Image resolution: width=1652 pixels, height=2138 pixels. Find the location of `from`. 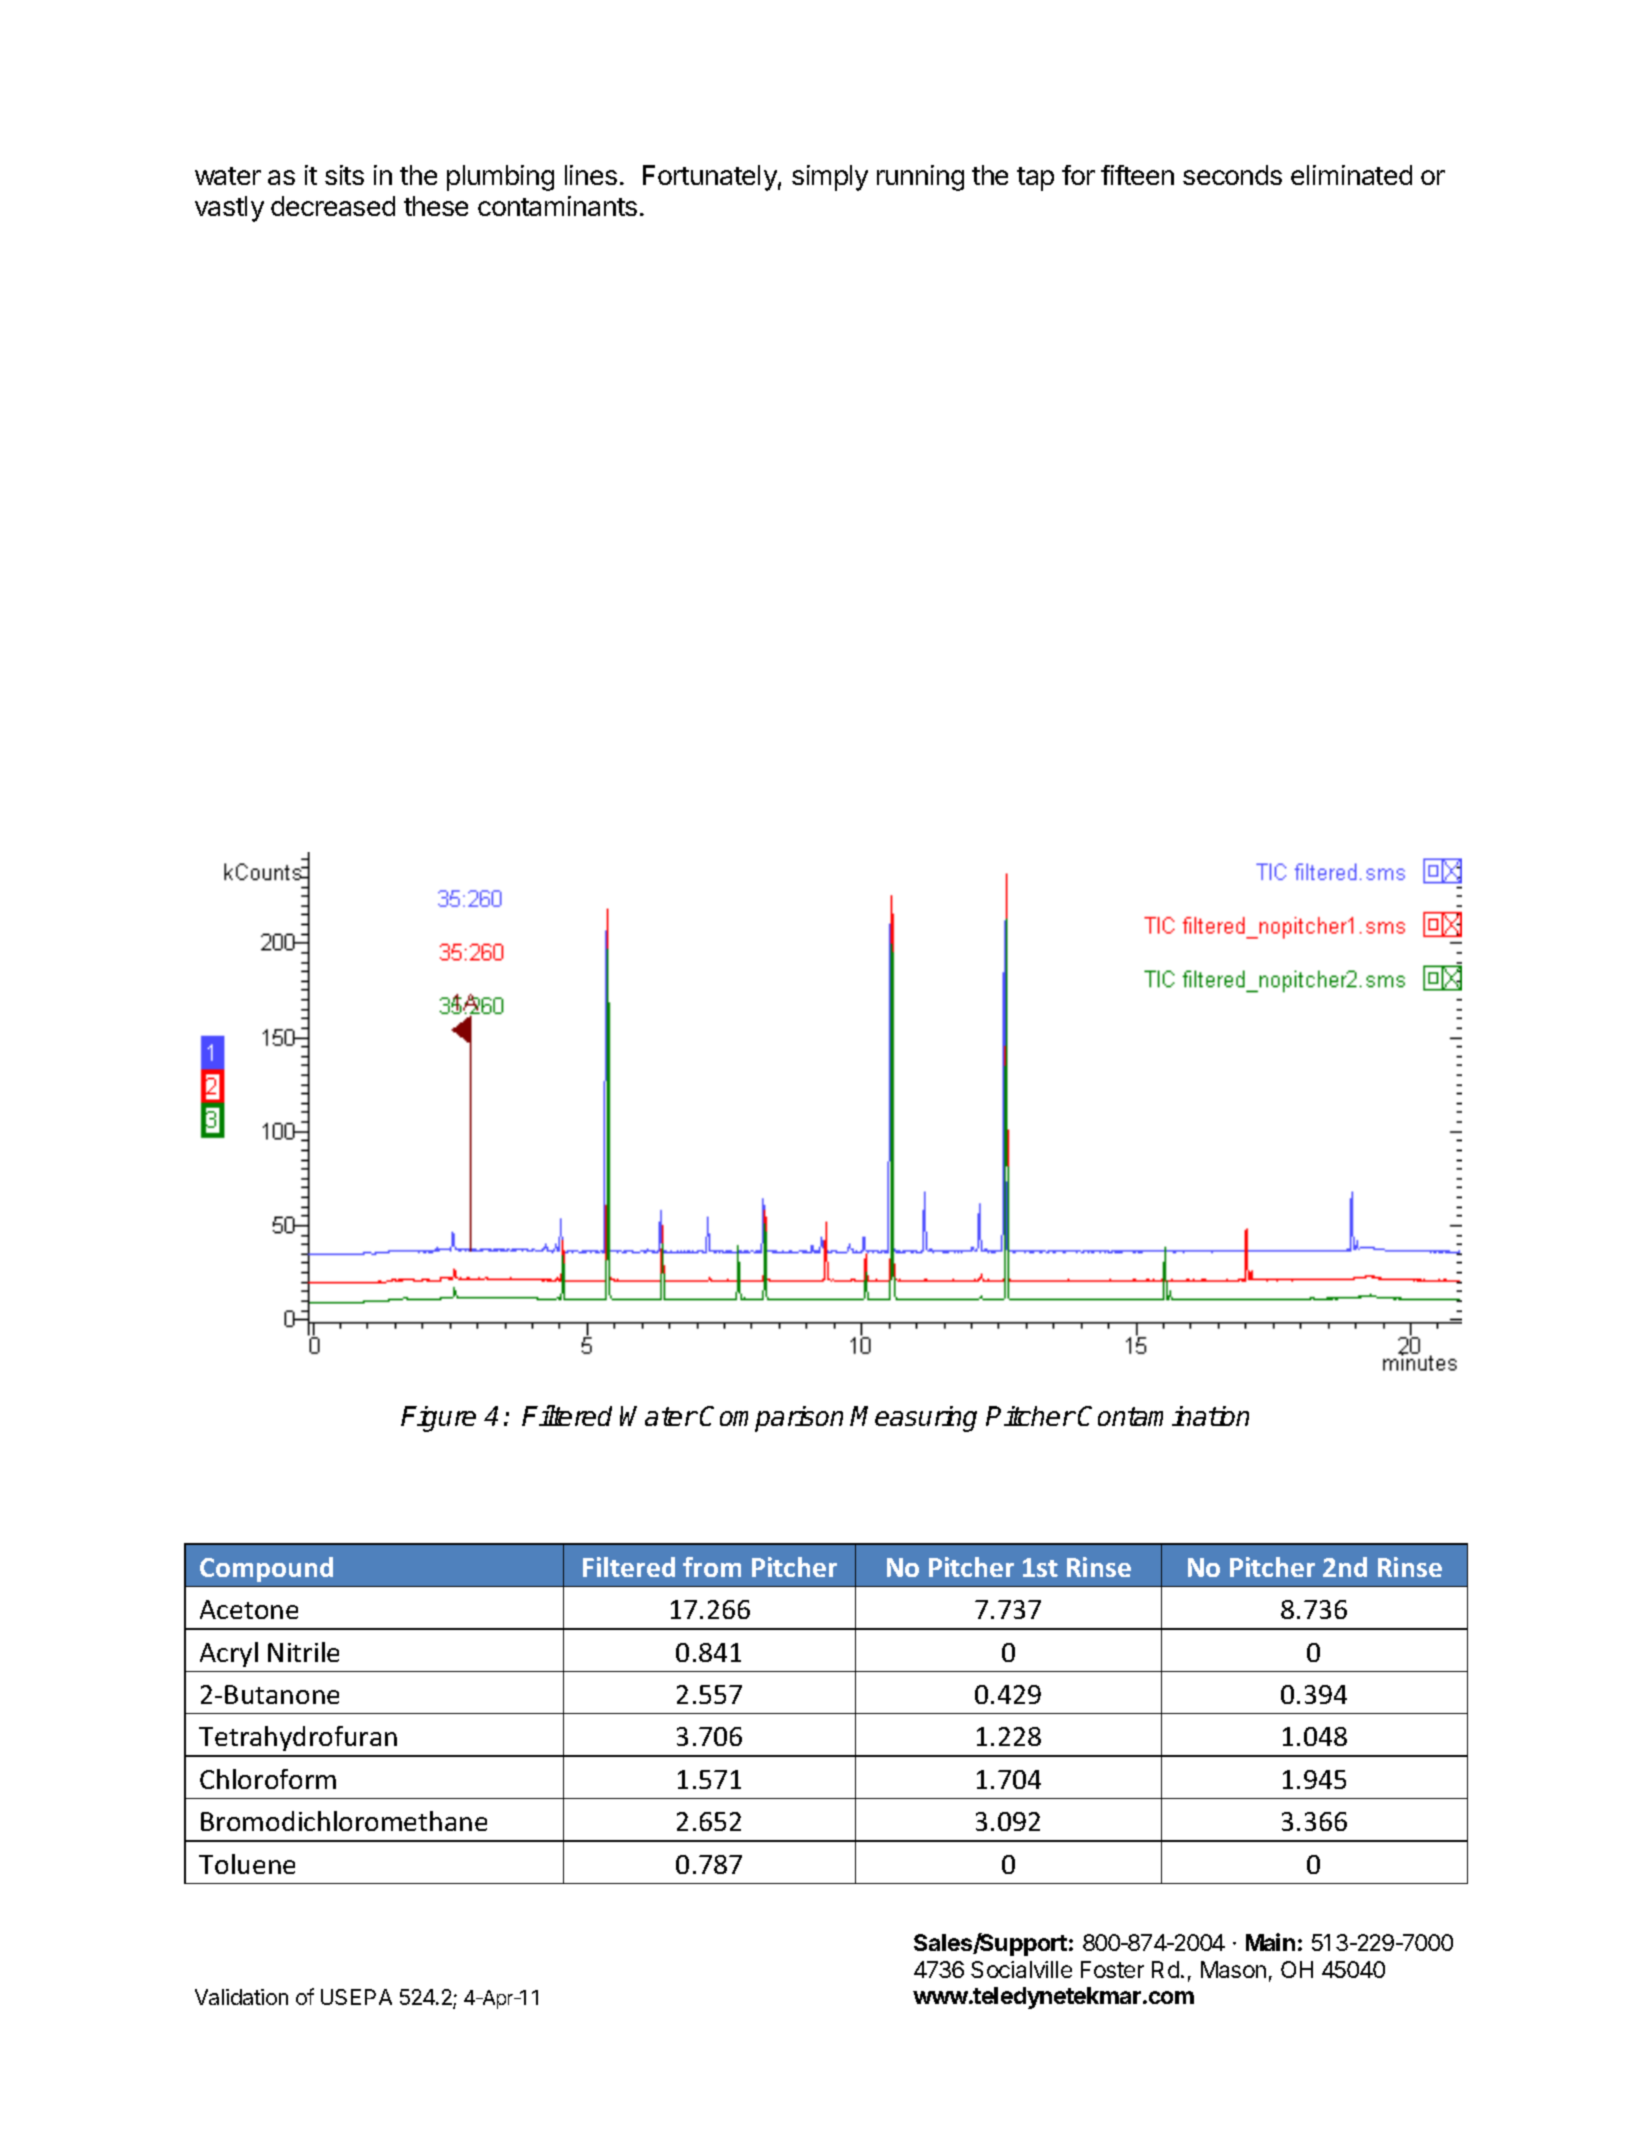

from is located at coordinates (712, 1567).
